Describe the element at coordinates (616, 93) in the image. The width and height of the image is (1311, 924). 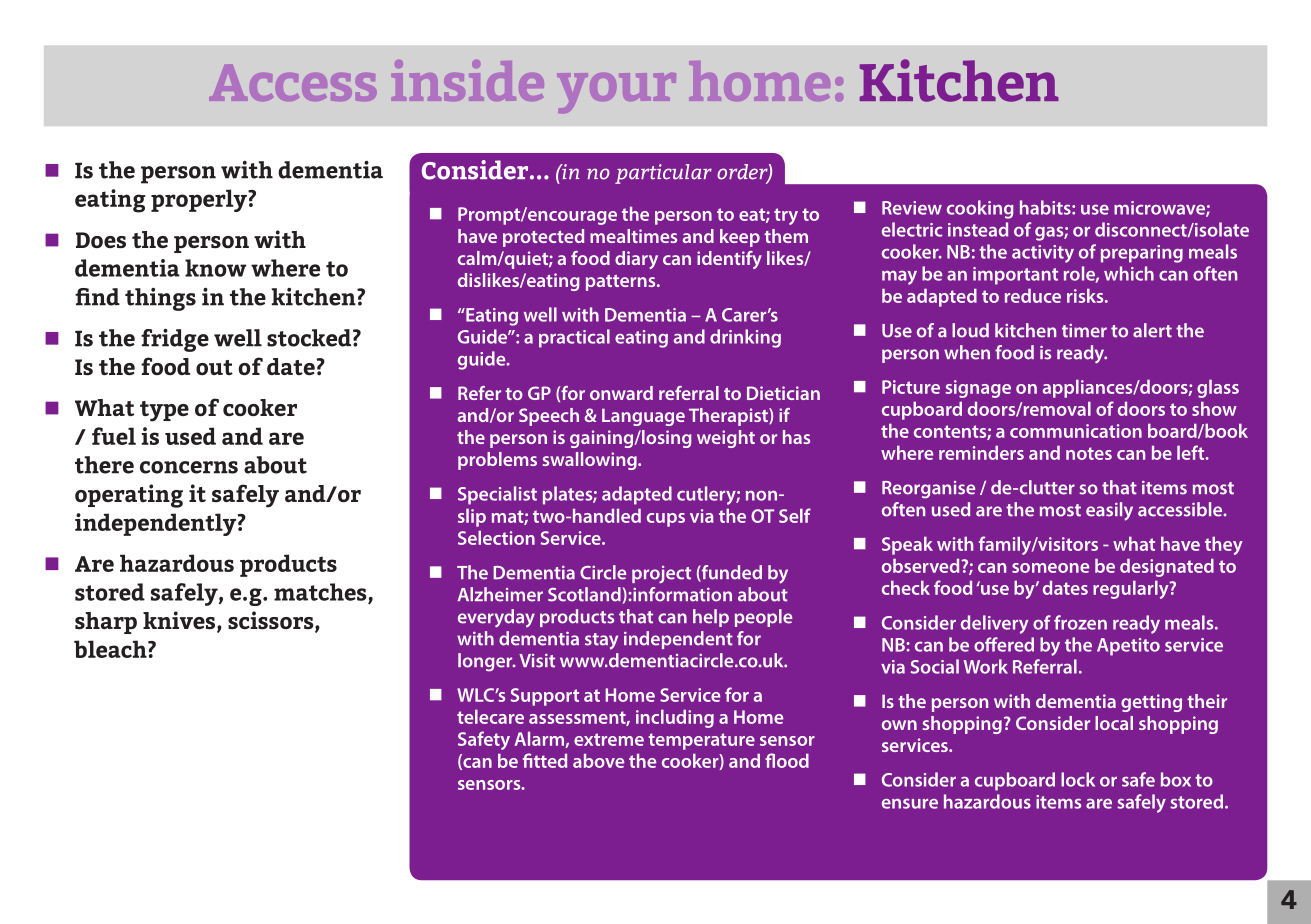
I see `your` at that location.
